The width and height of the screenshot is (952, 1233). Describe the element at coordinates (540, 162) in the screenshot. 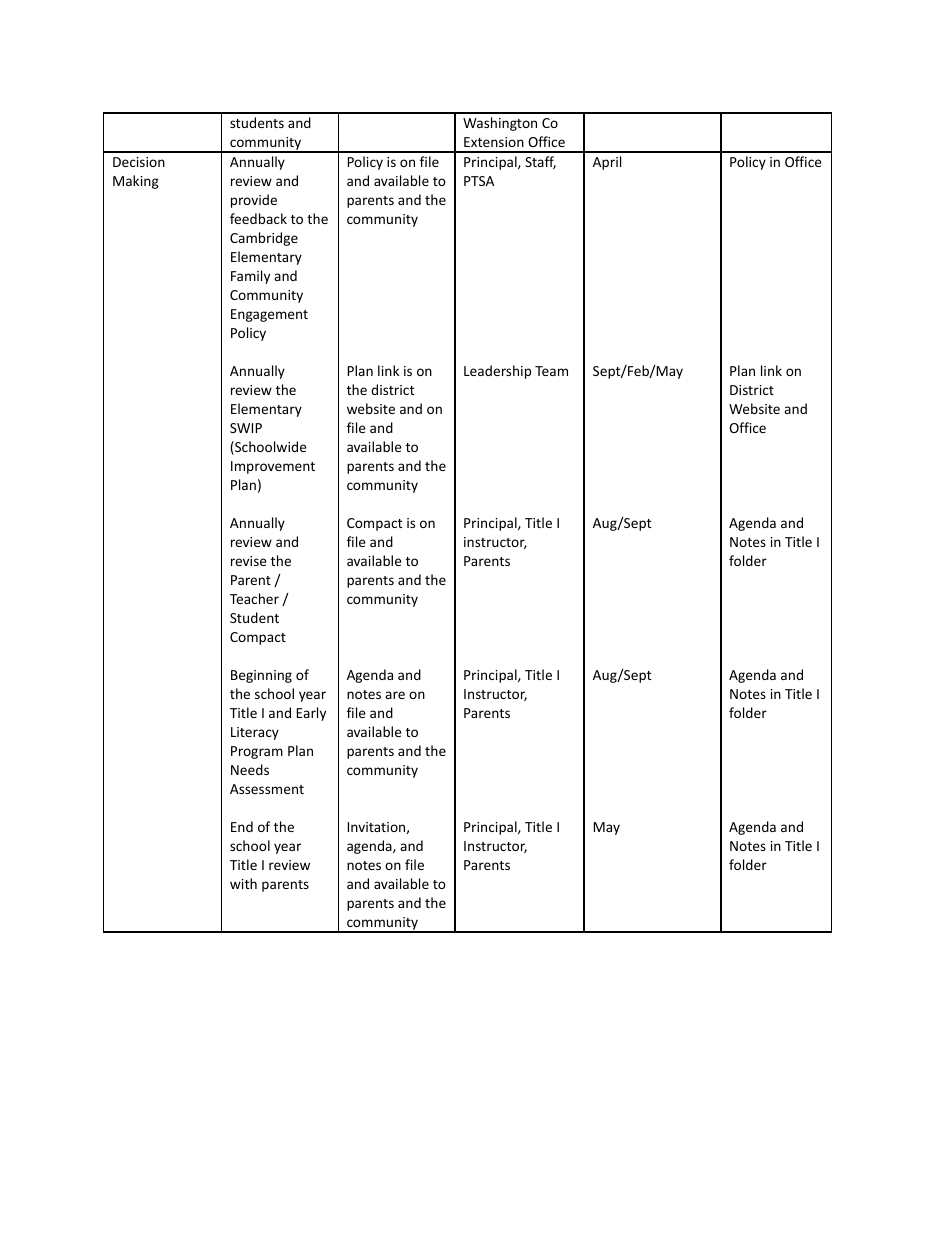

I see `Staff` at that location.
